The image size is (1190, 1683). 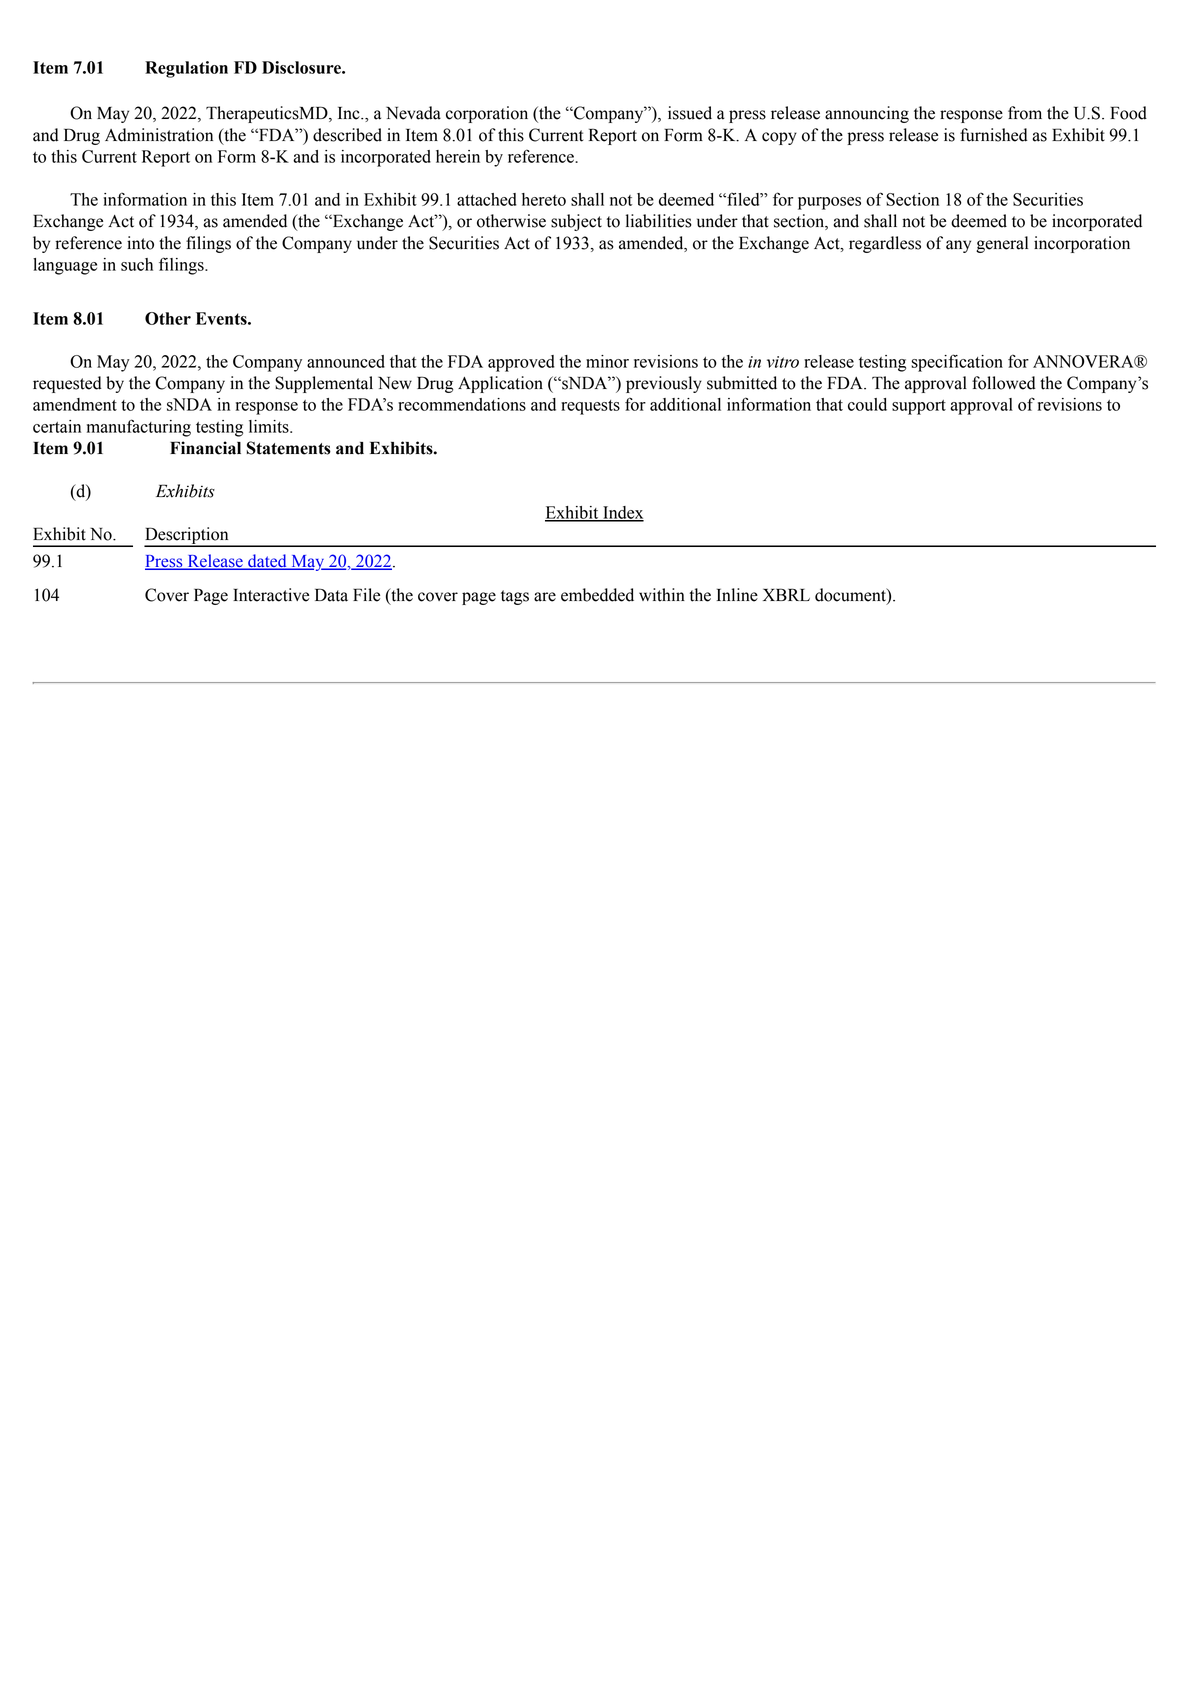 I want to click on requests, so click(x=590, y=407).
